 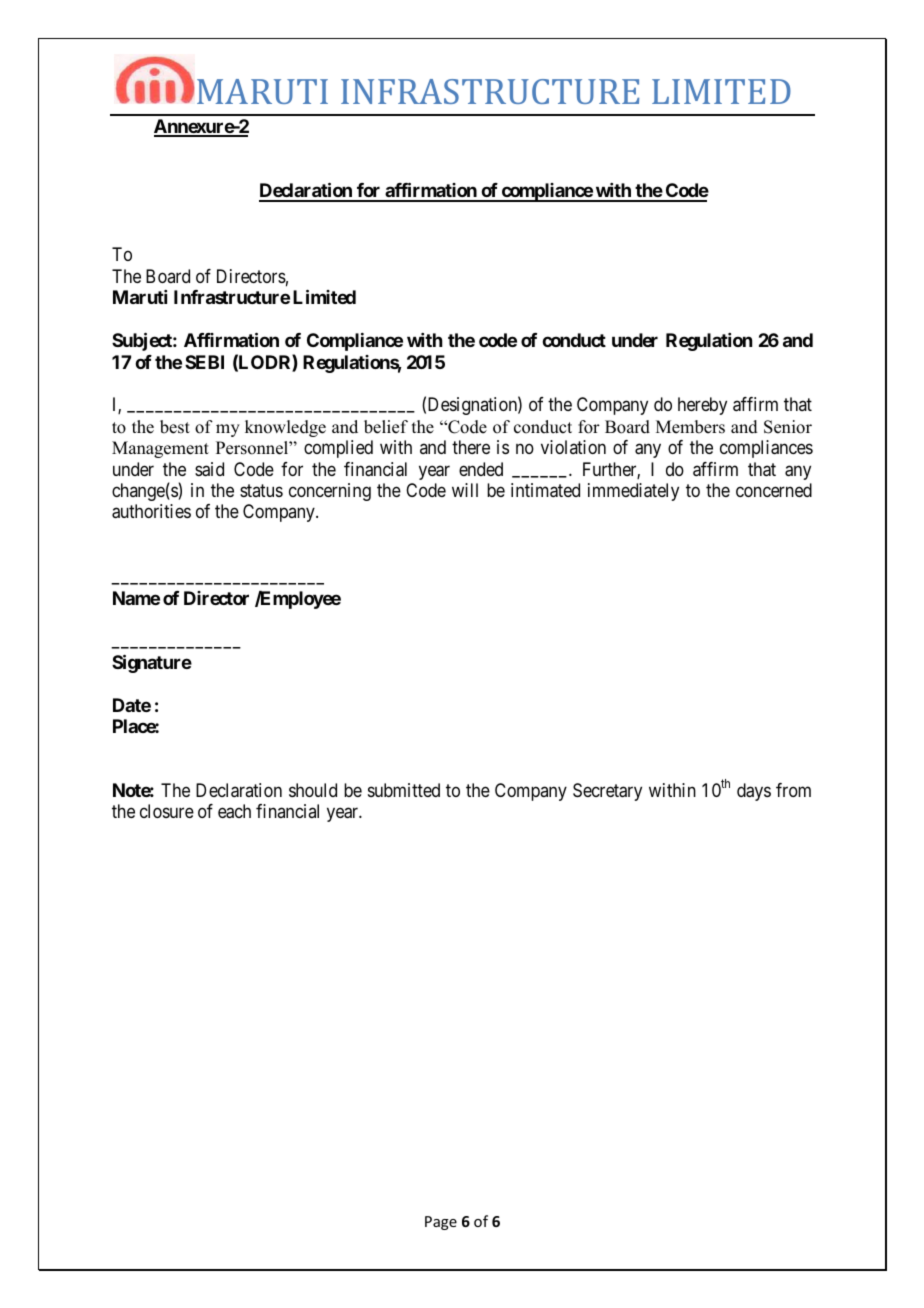 What do you see at coordinates (404, 790) in the screenshot?
I see `submitted` at bounding box center [404, 790].
